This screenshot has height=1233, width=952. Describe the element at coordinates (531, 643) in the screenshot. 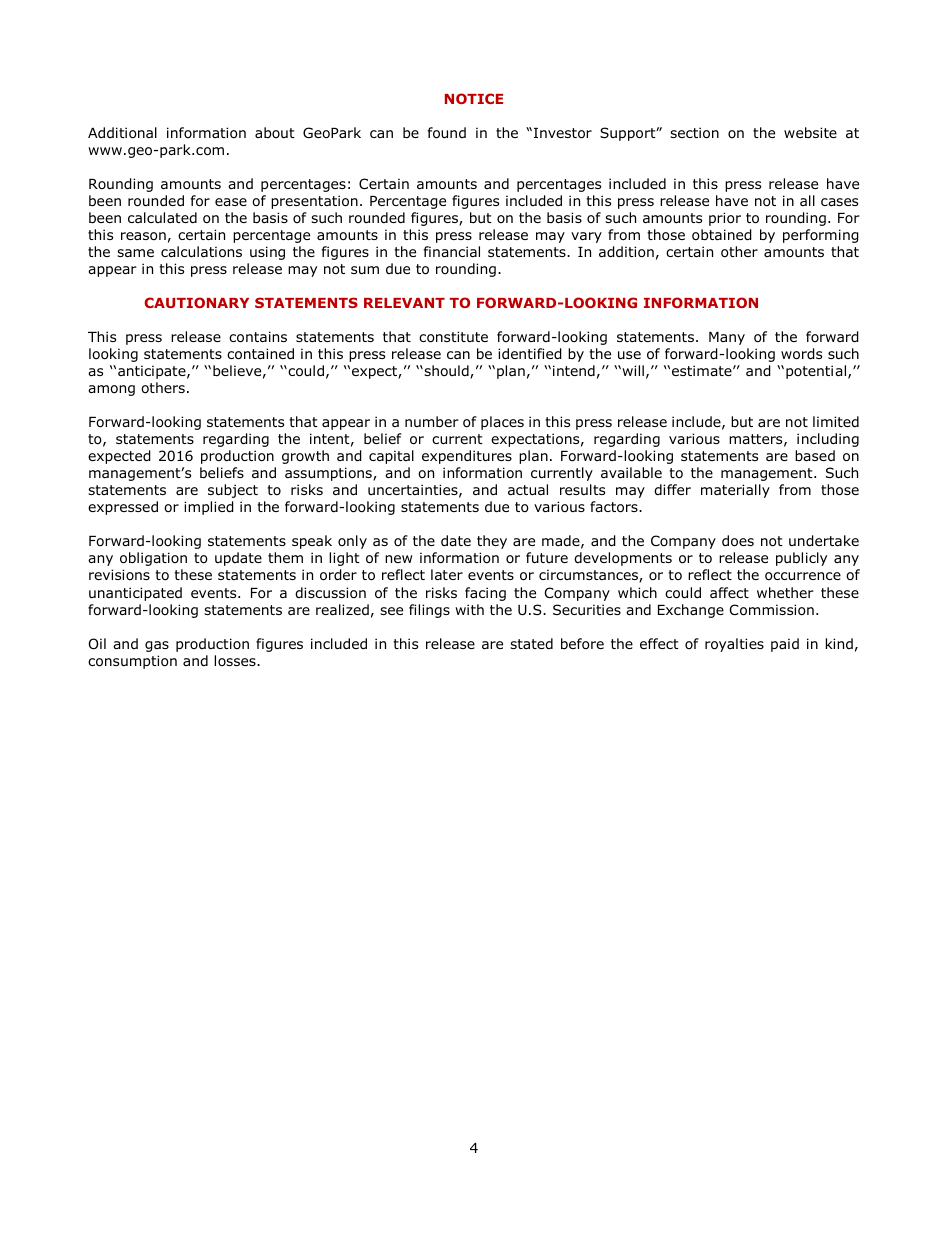

I see `stated` at that location.
